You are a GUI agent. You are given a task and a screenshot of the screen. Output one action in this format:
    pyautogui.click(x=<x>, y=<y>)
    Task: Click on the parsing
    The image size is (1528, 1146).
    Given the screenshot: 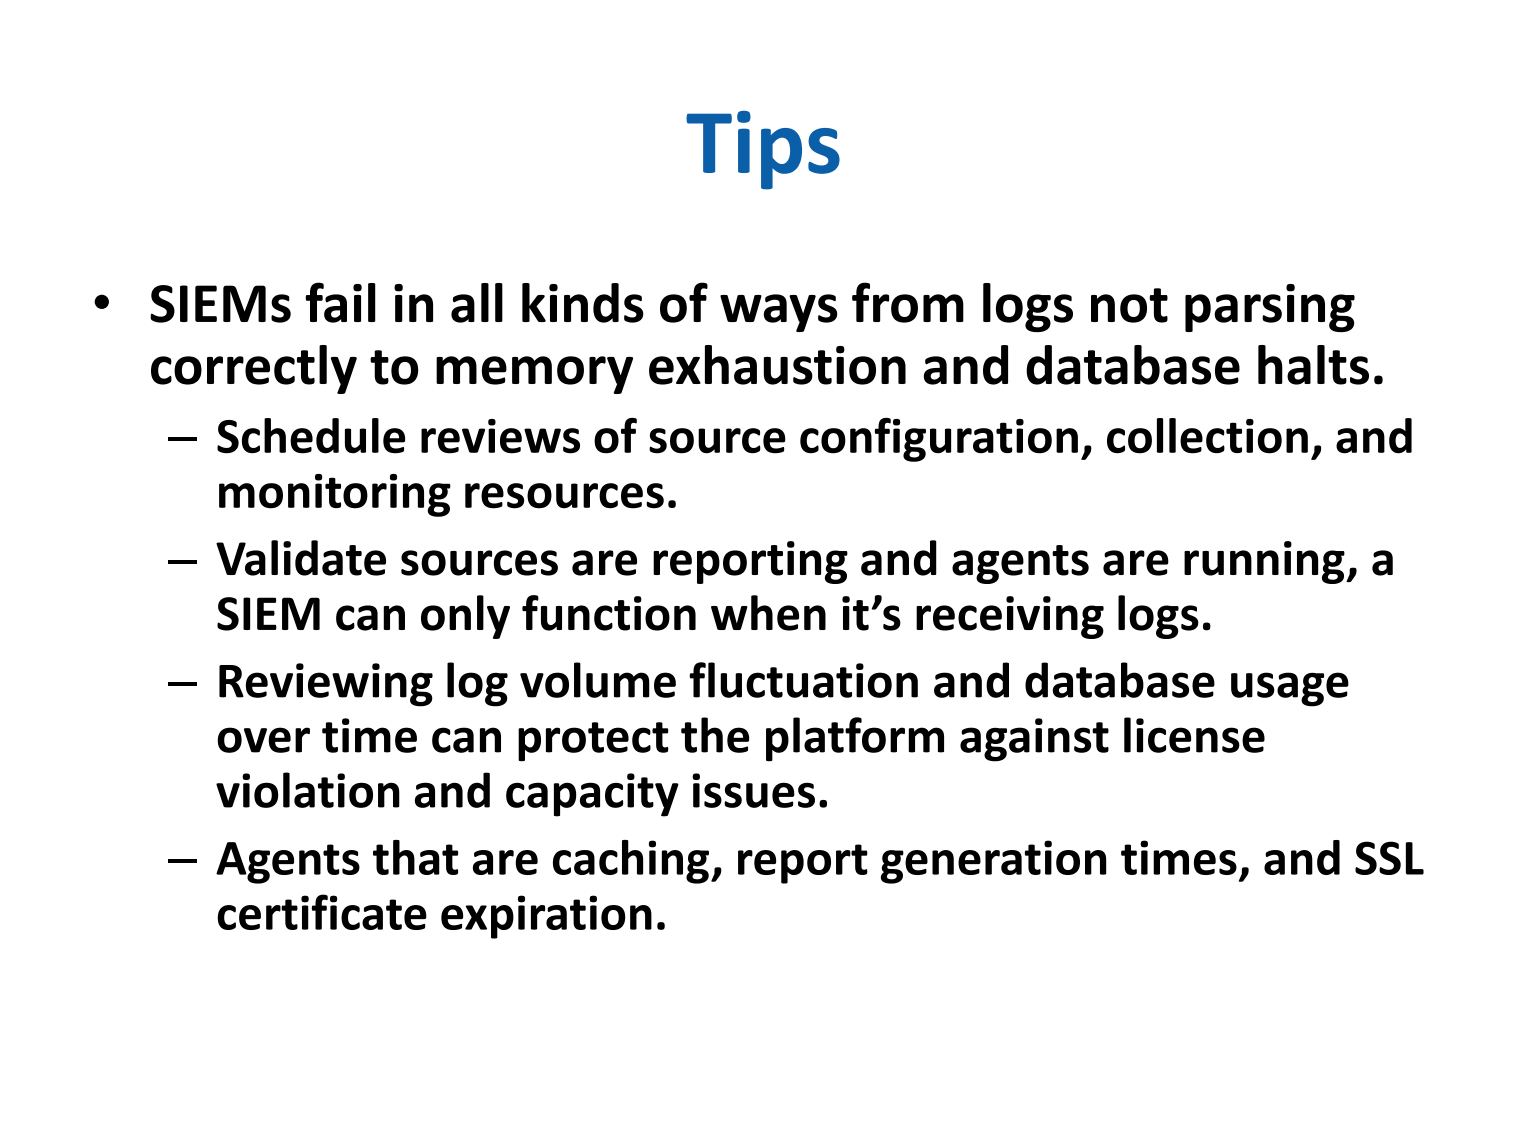 What is the action you would take?
    pyautogui.click(x=1270, y=308)
